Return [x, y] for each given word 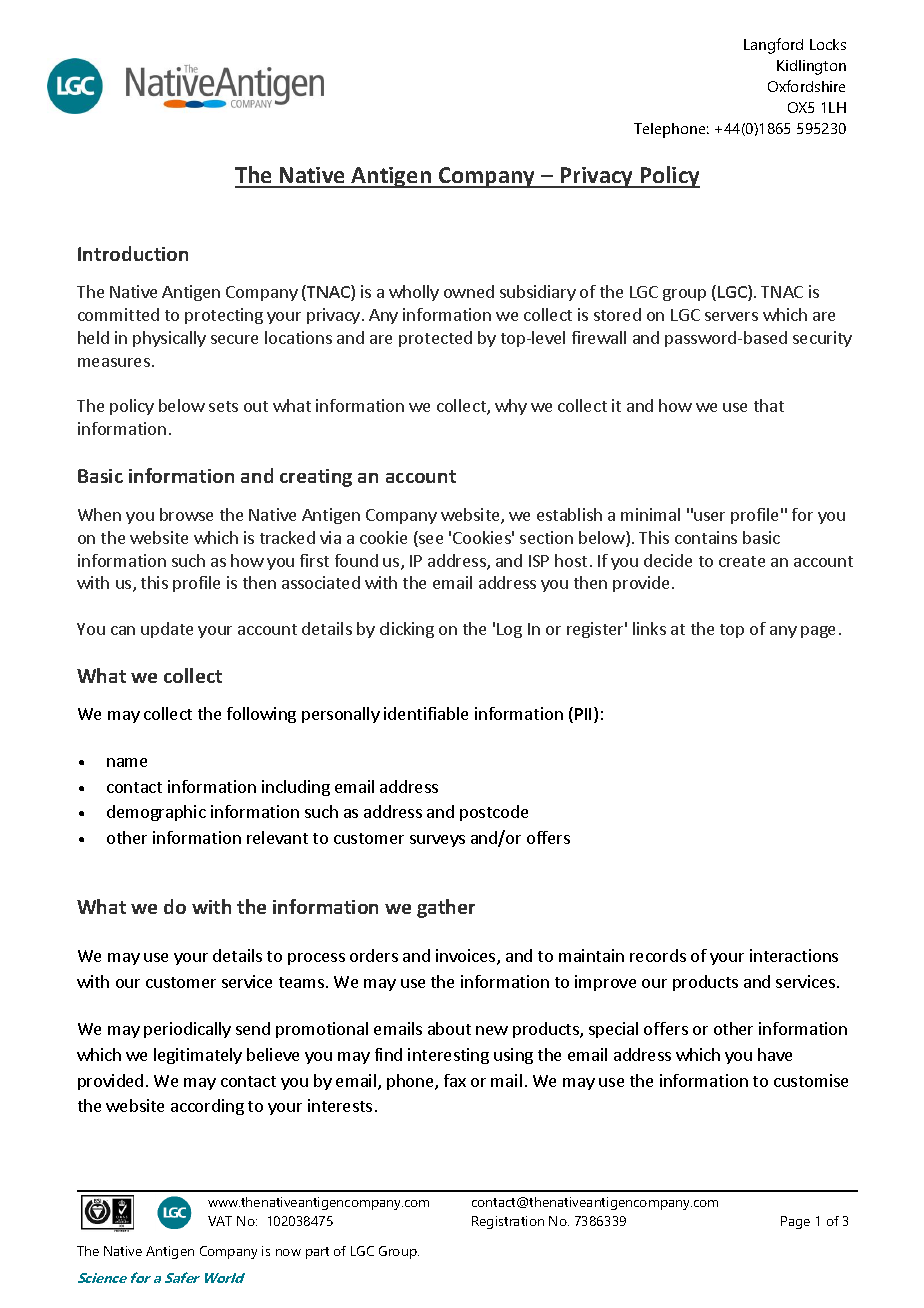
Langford [773, 46]
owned [469, 291]
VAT [220, 1221]
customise [811, 1080]
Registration [508, 1222]
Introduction [133, 253]
